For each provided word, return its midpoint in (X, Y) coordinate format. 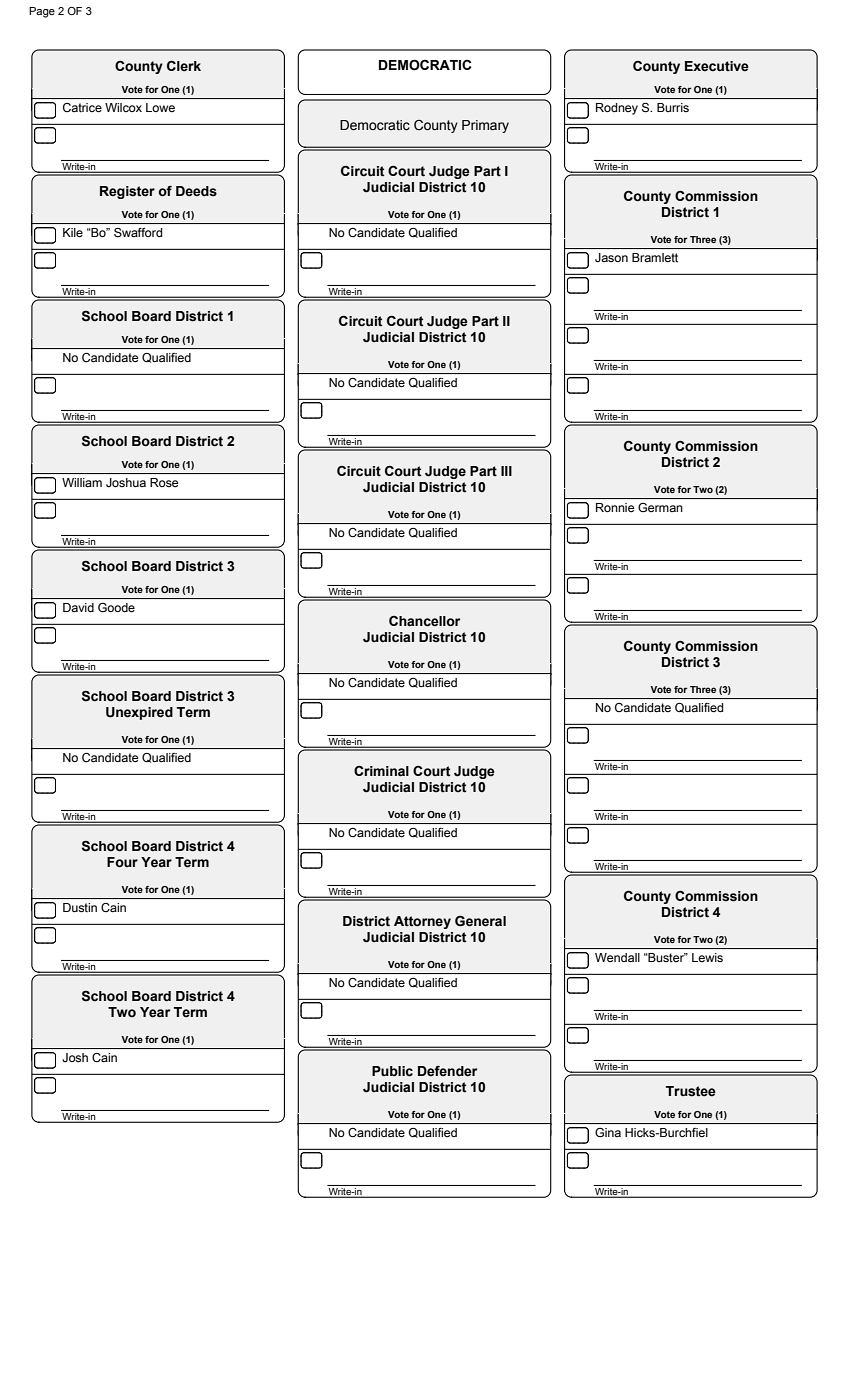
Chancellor (424, 621)
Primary (485, 126)
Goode (116, 607)
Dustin (80, 907)
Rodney (617, 109)
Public (392, 1071)
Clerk (184, 66)
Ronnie (615, 507)
